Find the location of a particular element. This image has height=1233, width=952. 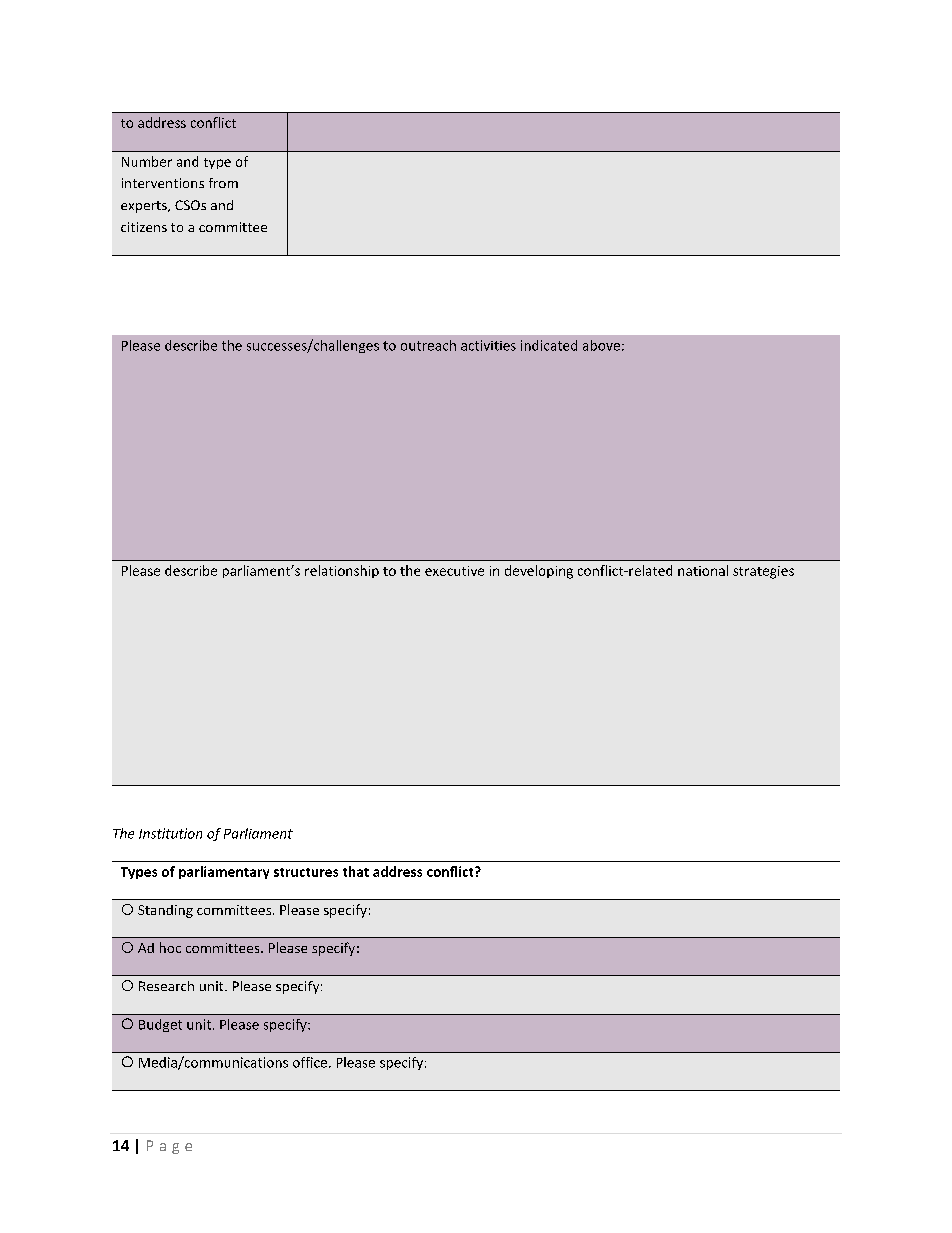

Budget is located at coordinates (160, 1025).
